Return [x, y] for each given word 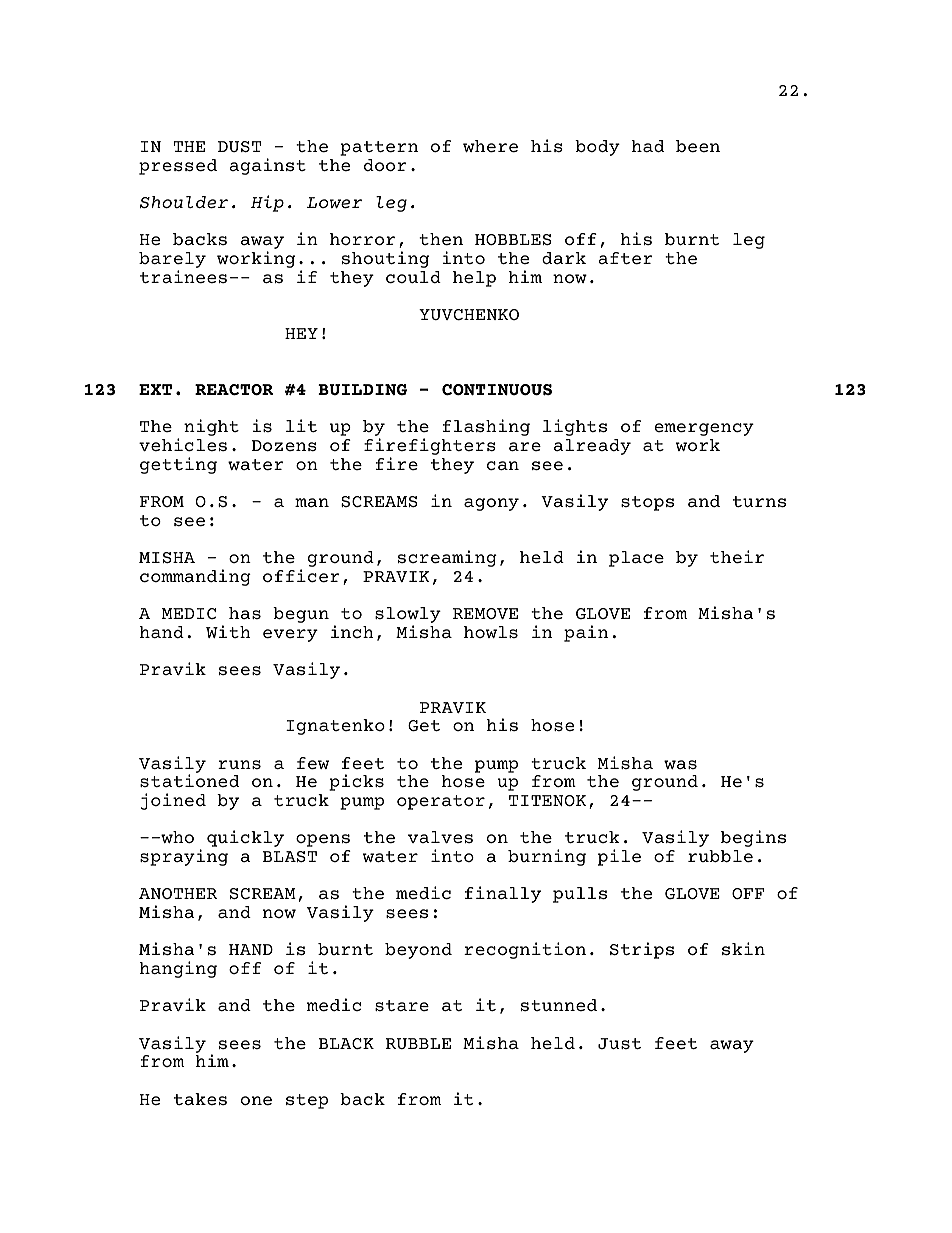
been [698, 146]
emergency [704, 429]
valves [440, 837]
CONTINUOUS [497, 389]
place [636, 559]
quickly [245, 838]
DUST [239, 146]
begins [753, 838]
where [490, 146]
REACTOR [234, 389]
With [228, 631]
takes [200, 1099]
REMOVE [485, 613]
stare [402, 1005]
